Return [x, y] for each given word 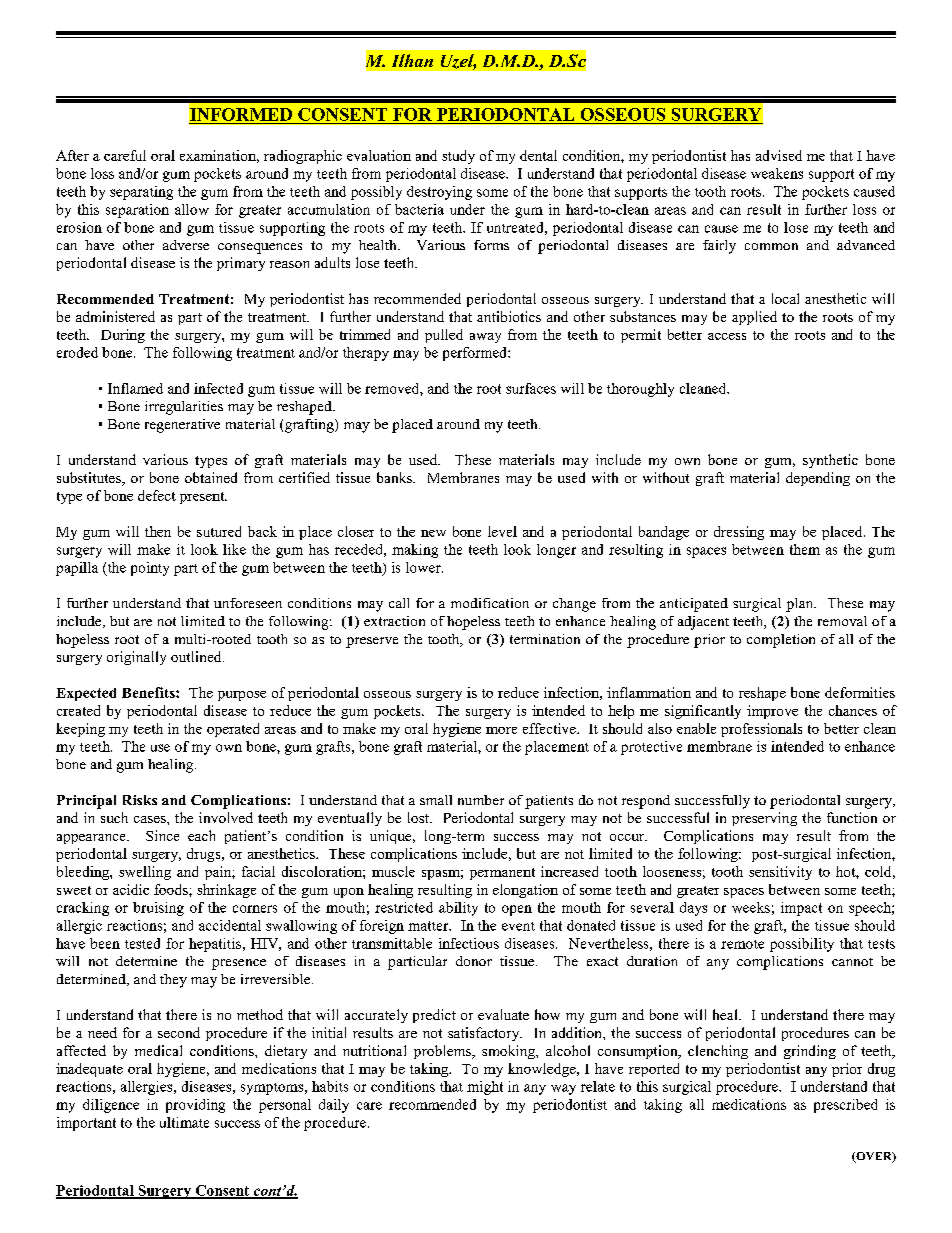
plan [801, 605]
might [485, 1088]
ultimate [184, 1122]
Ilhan [412, 60]
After [72, 155]
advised [779, 155]
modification [490, 603]
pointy [150, 569]
